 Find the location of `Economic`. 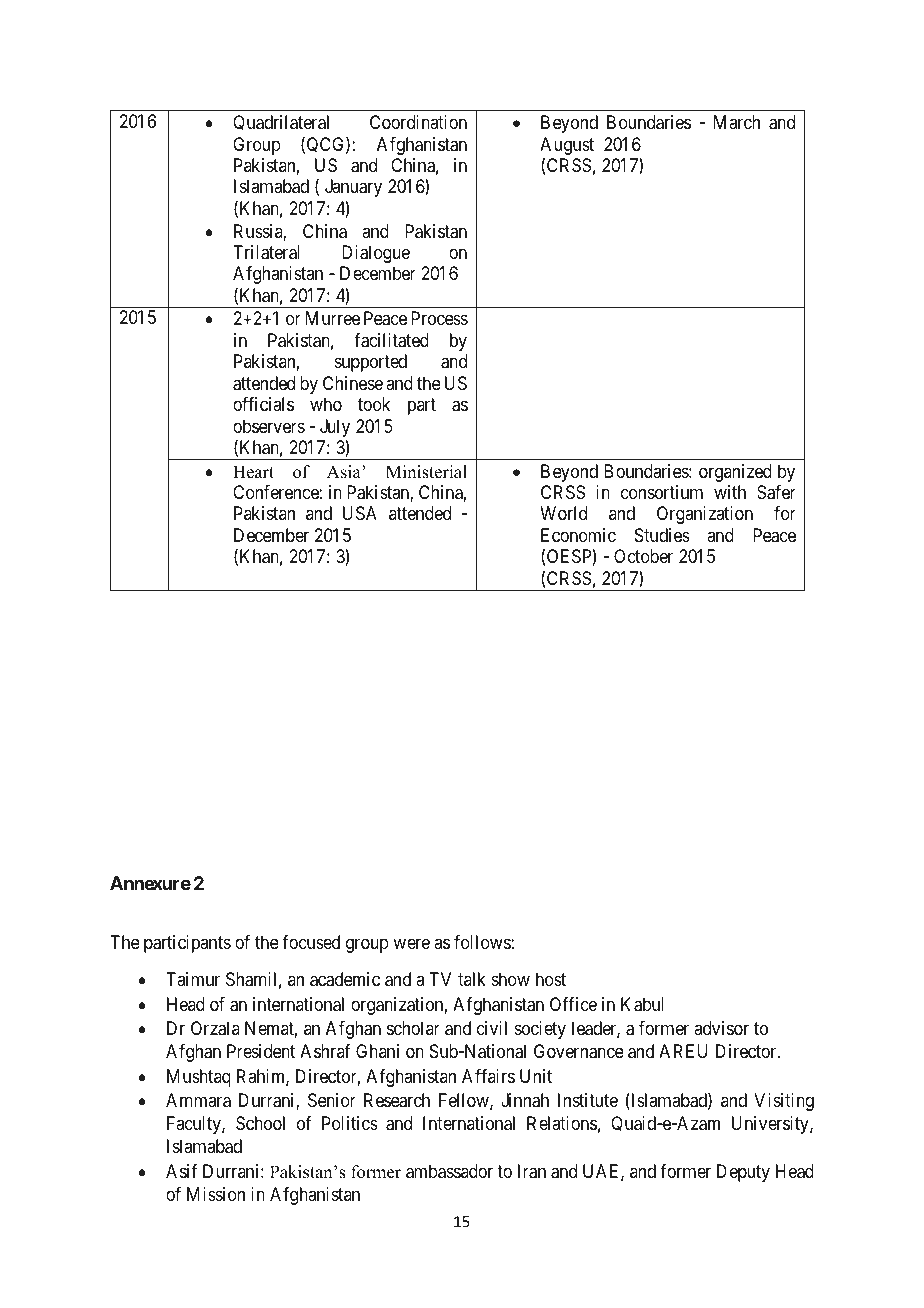

Economic is located at coordinates (578, 535).
